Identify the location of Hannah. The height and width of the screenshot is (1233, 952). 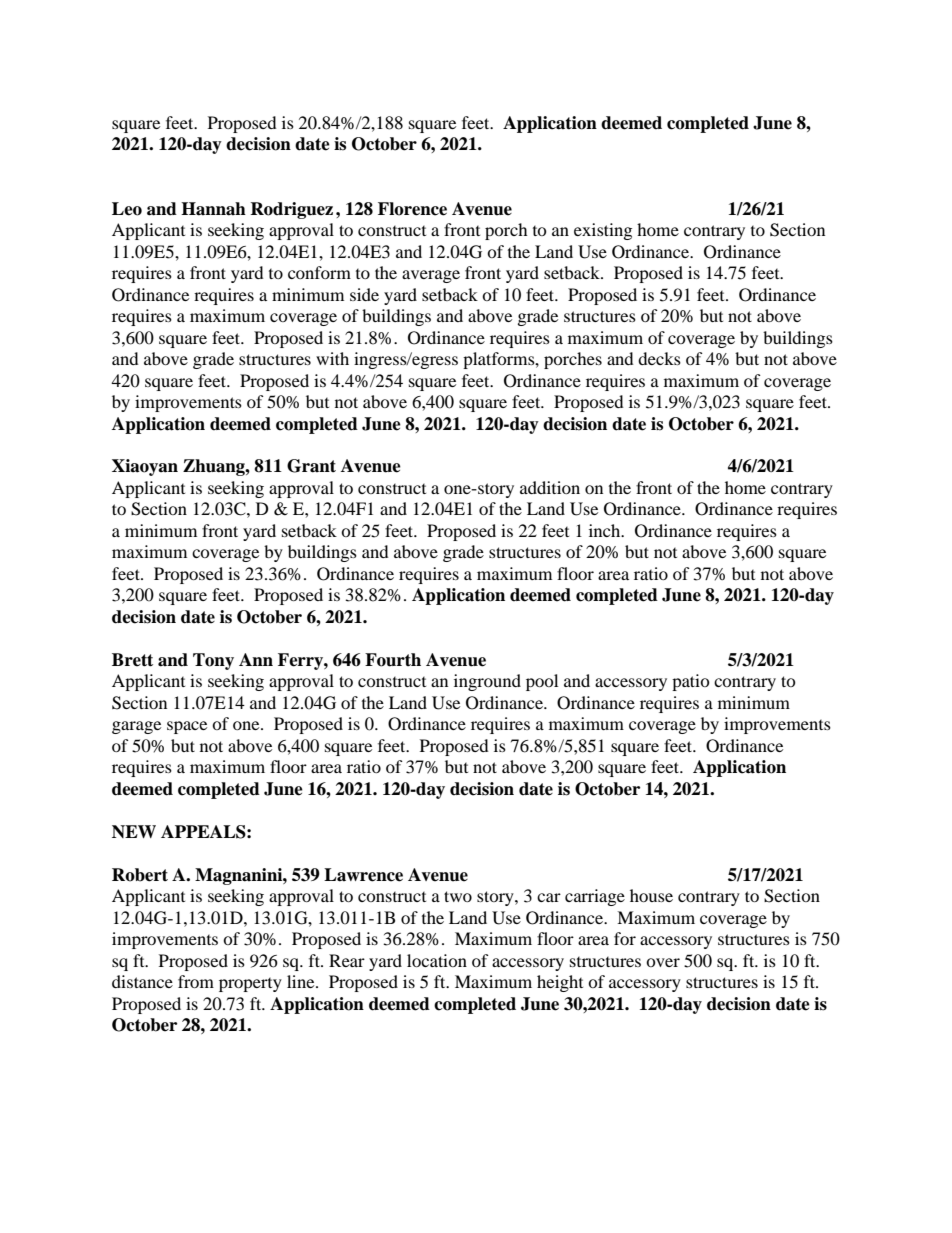
(213, 209).
